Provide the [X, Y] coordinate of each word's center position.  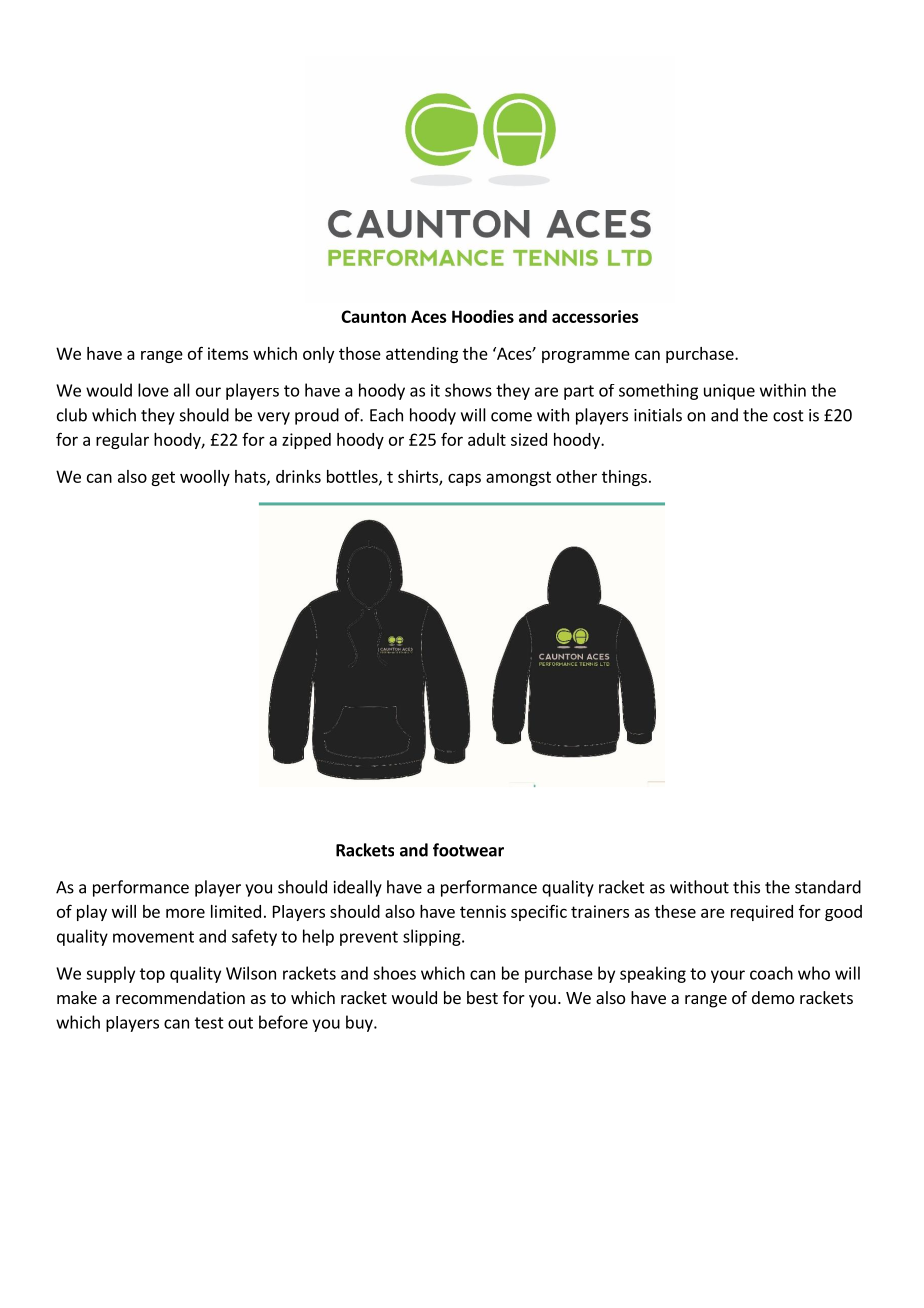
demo [773, 997]
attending [422, 355]
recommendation [180, 997]
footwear [468, 850]
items [228, 353]
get [163, 478]
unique [729, 392]
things [624, 478]
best [482, 997]
